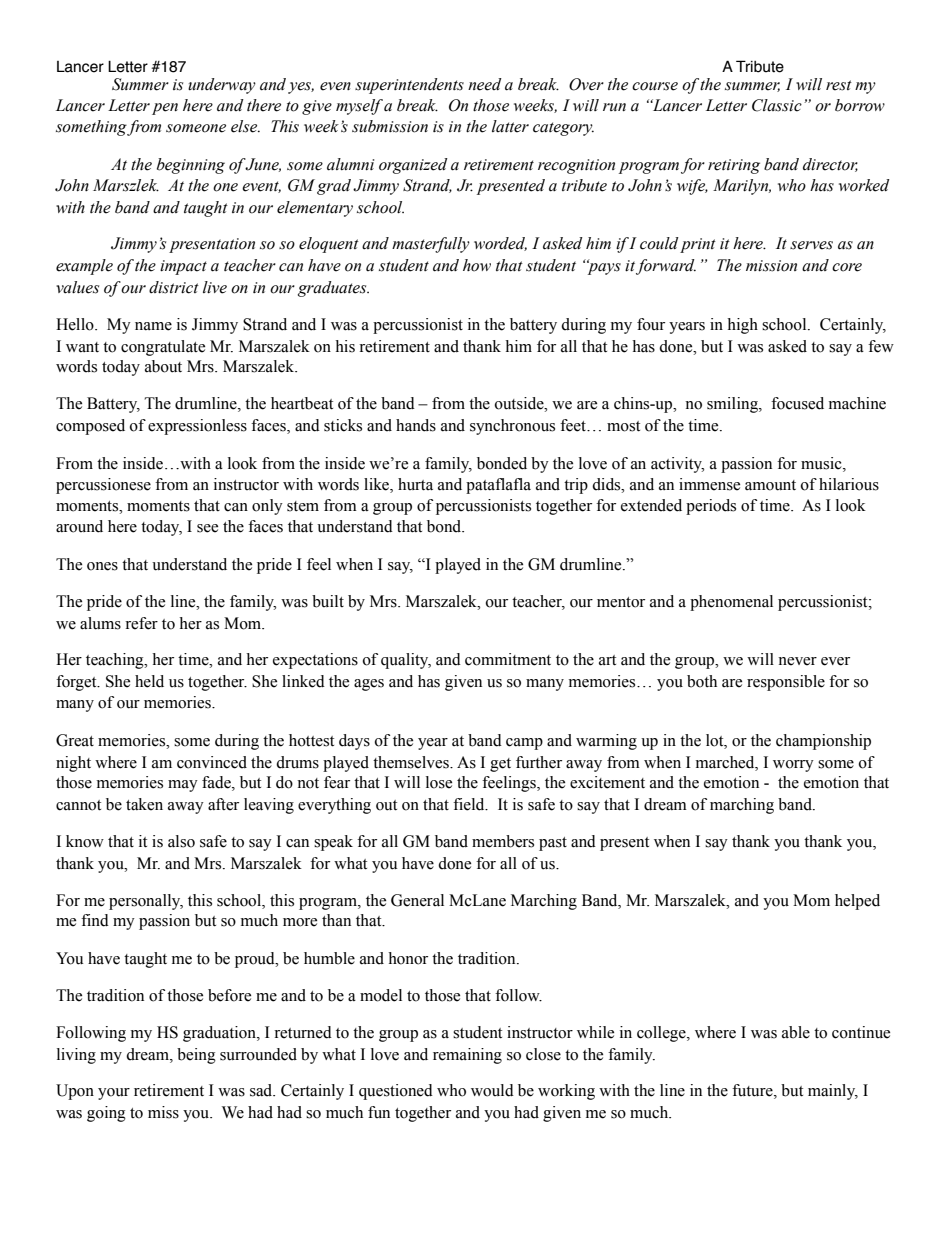 The image size is (952, 1233). I want to click on music, so click(822, 463).
